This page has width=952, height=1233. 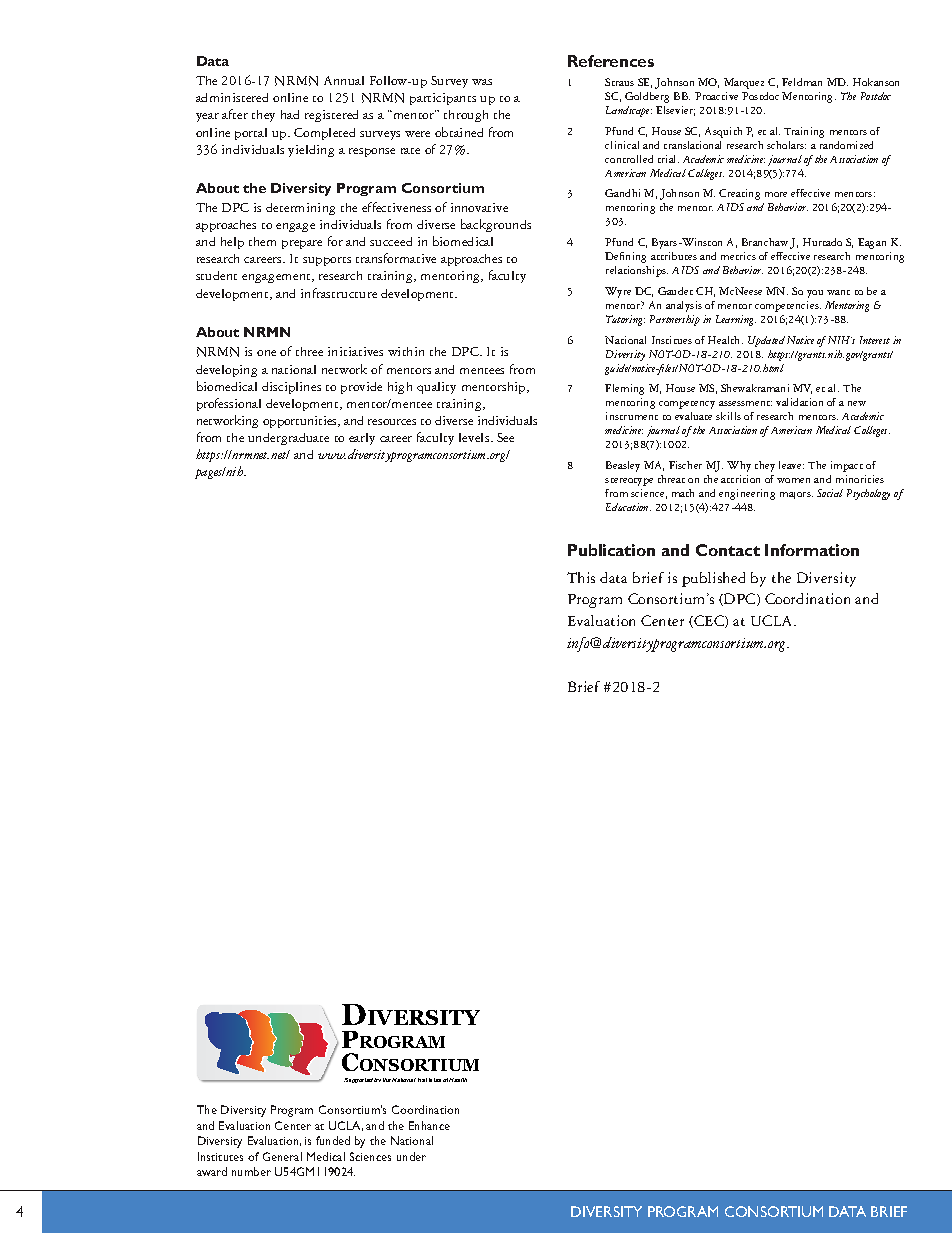 I want to click on General, so click(x=282, y=1156).
